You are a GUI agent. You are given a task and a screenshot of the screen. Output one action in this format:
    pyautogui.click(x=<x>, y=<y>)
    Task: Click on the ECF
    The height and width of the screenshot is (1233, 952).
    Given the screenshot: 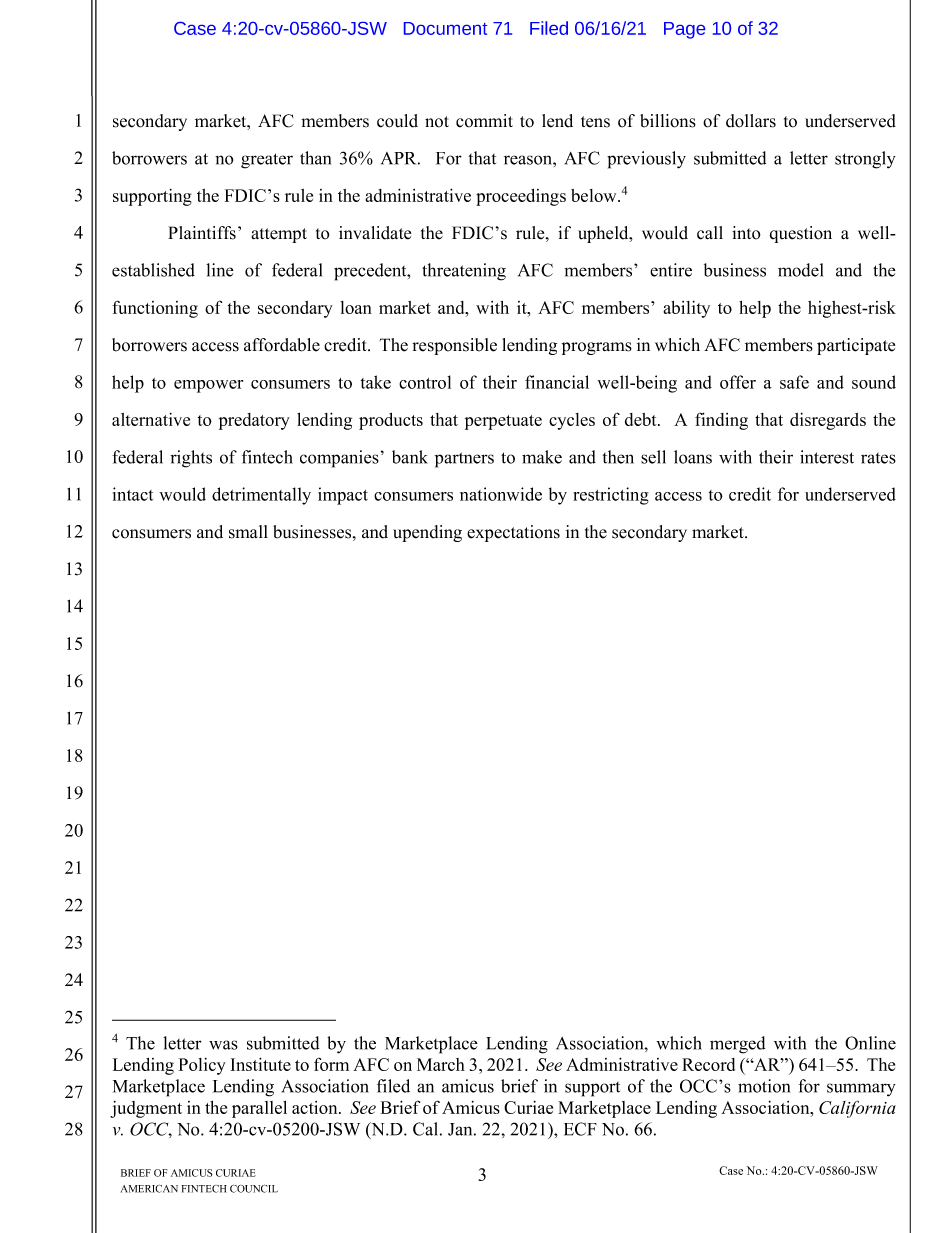 What is the action you would take?
    pyautogui.click(x=580, y=1129)
